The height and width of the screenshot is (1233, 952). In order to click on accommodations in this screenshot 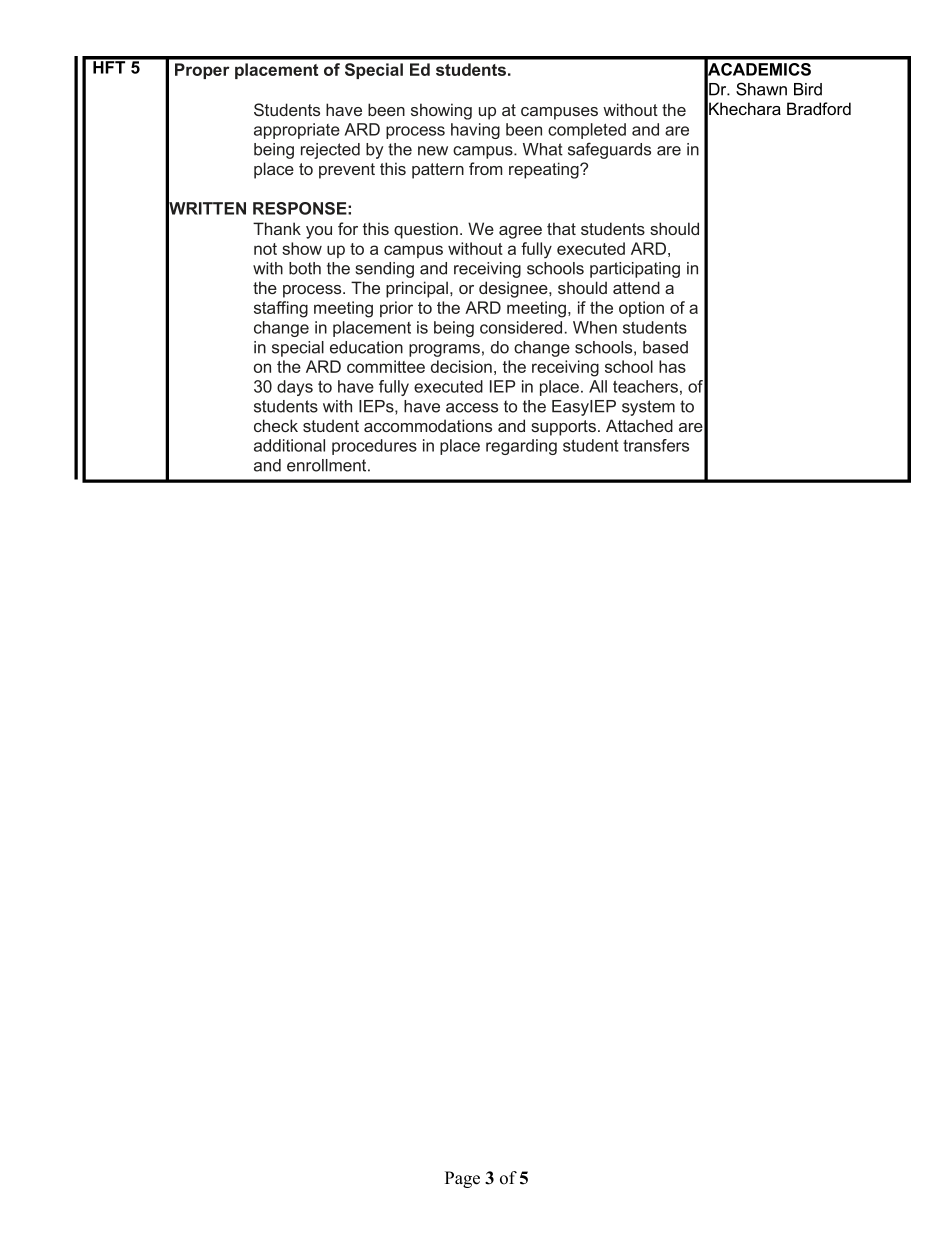, I will do `click(428, 425)`.
